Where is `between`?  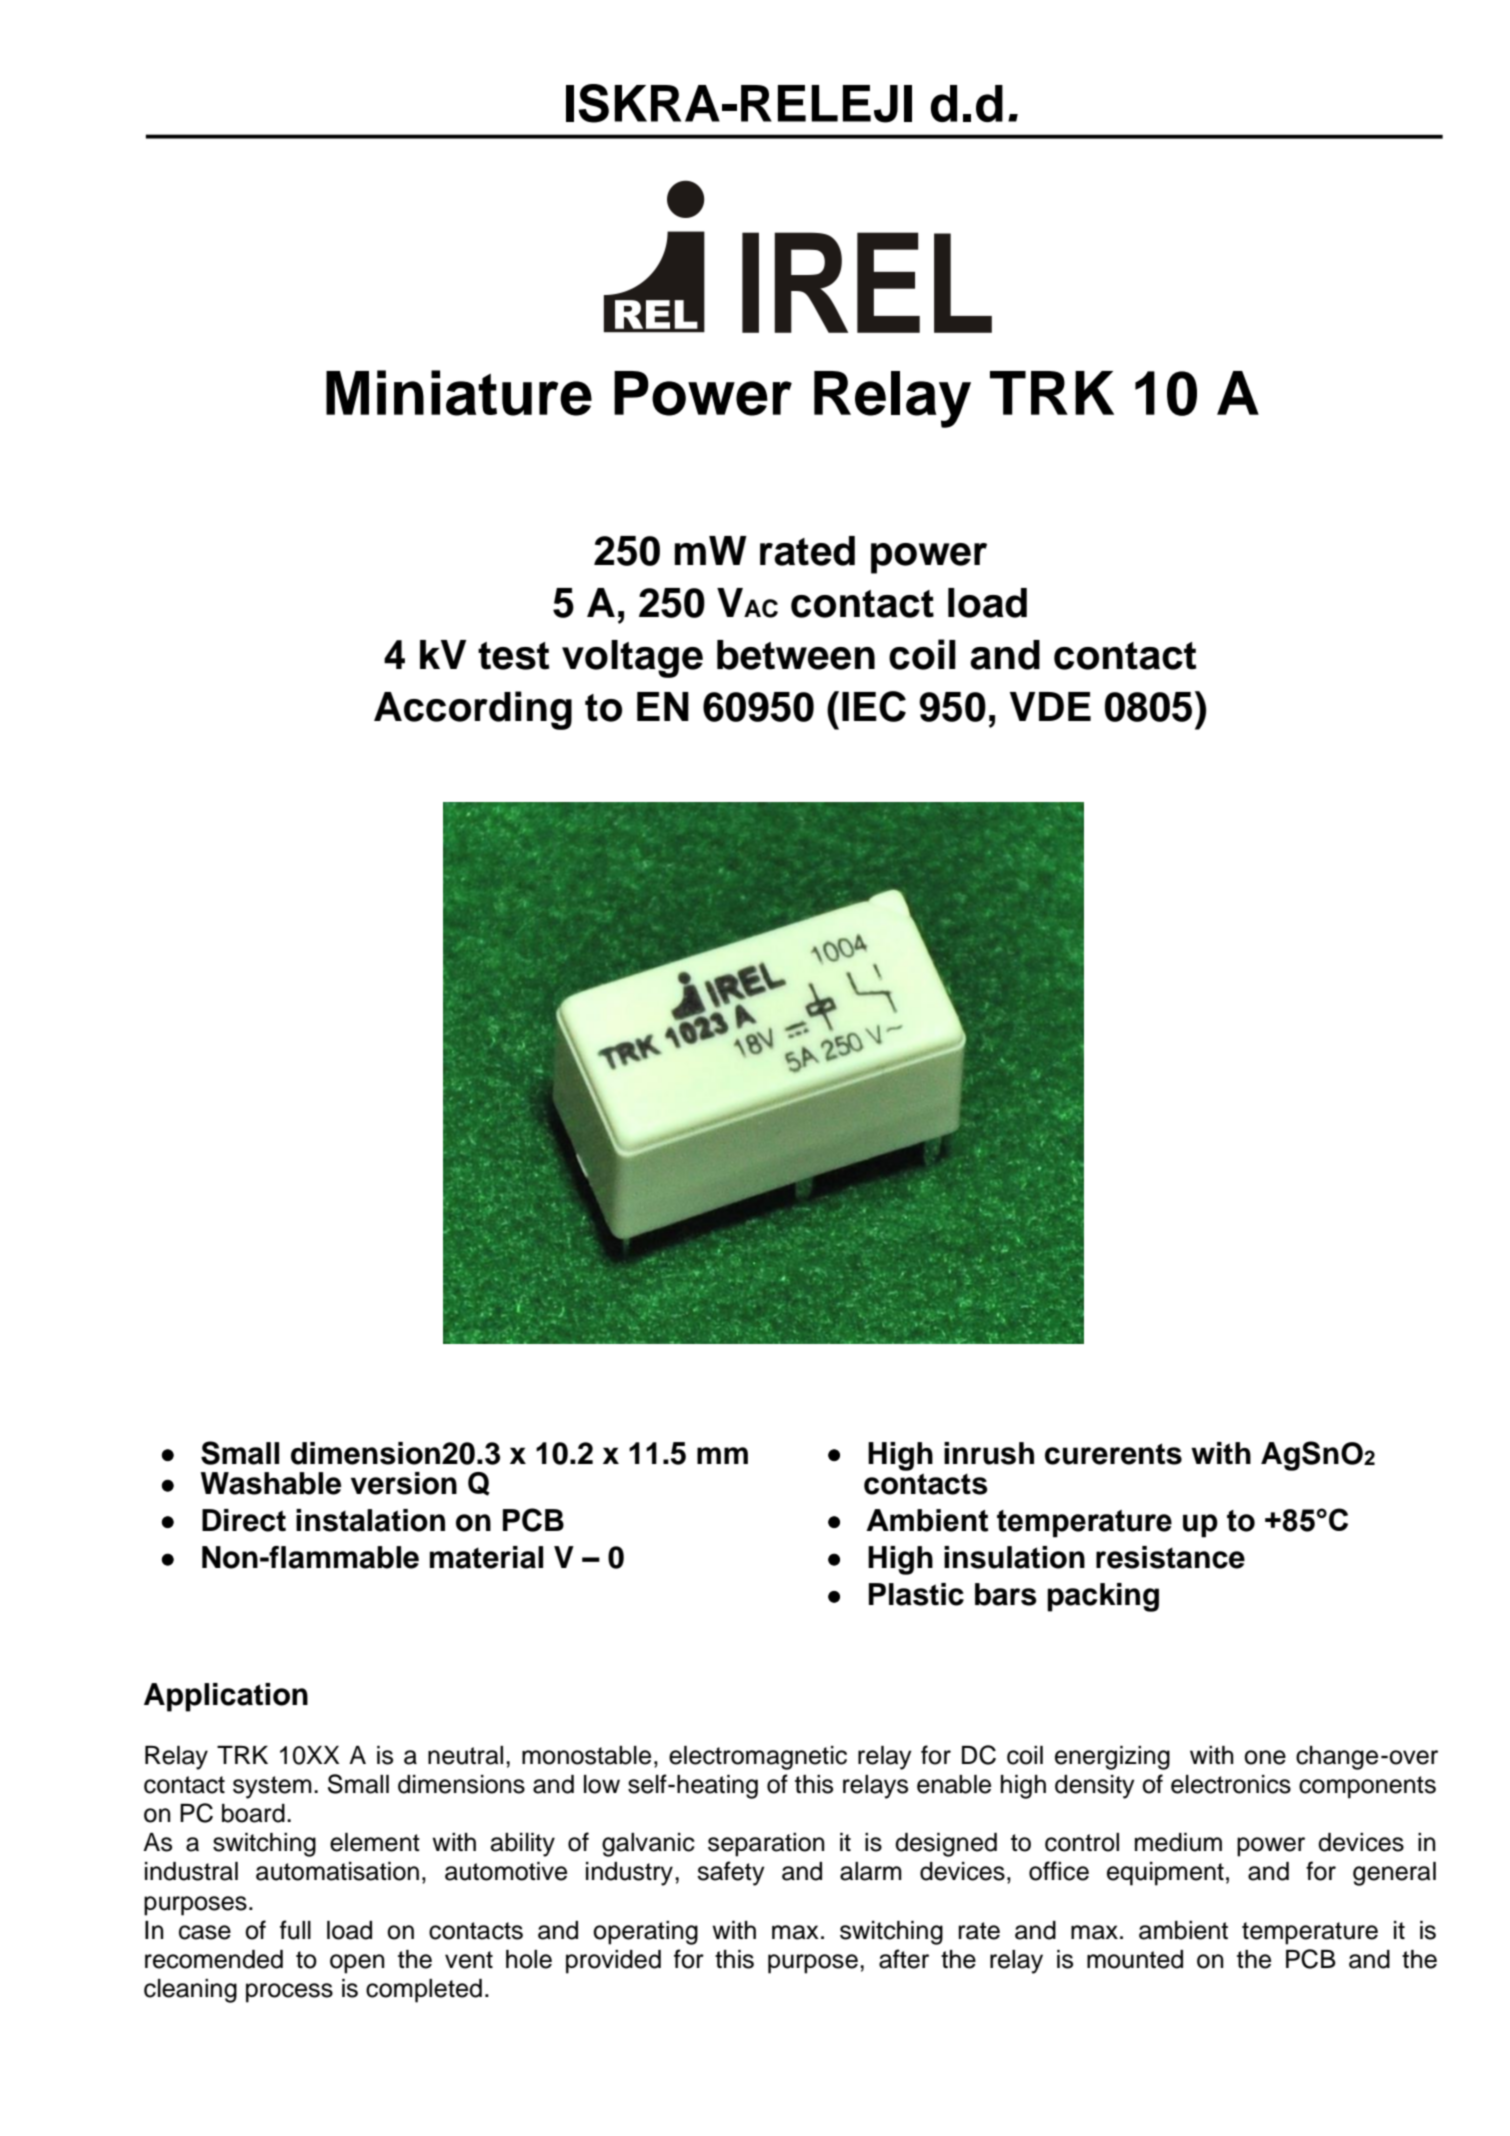 between is located at coordinates (796, 655).
